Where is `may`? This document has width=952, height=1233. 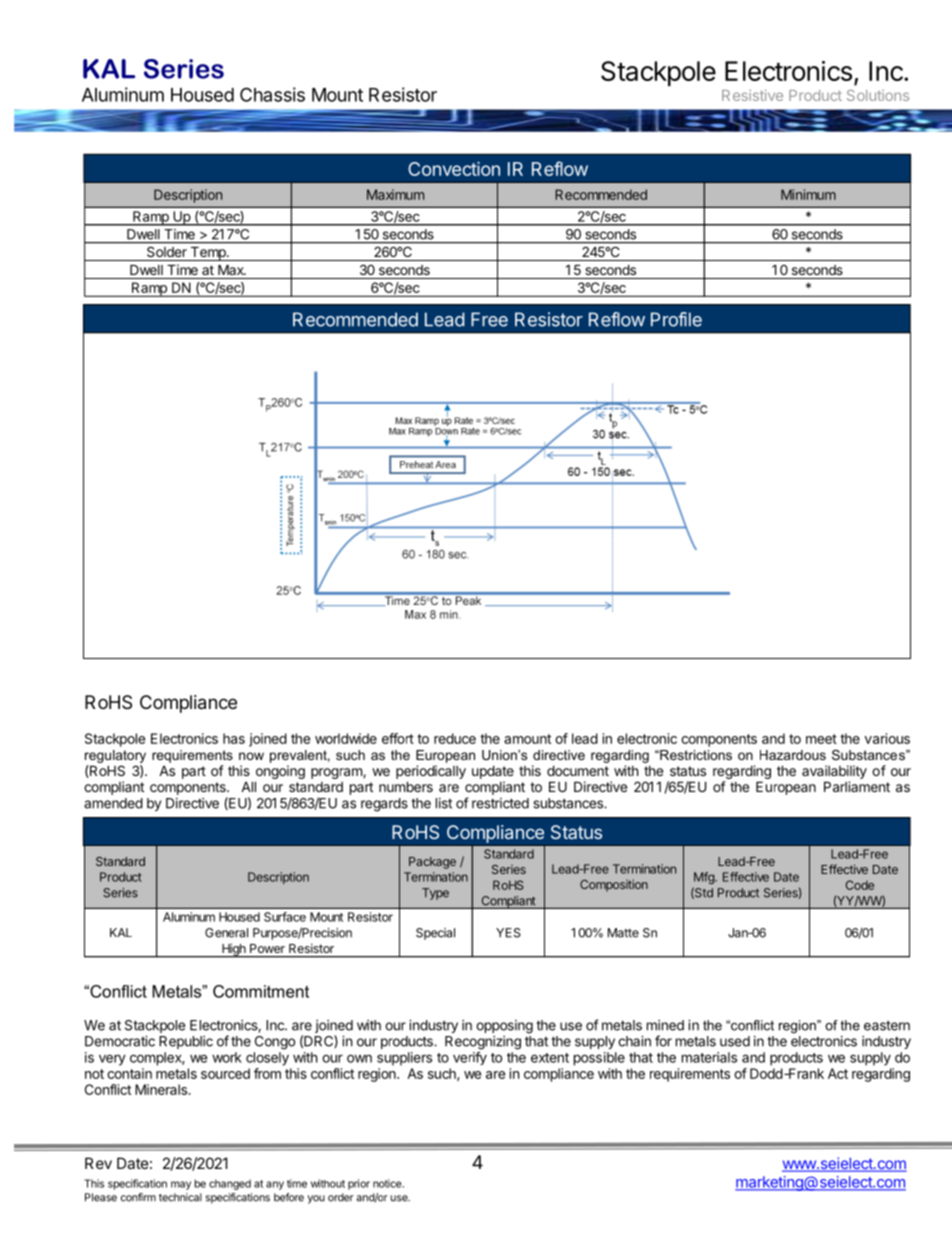 may is located at coordinates (181, 1185).
